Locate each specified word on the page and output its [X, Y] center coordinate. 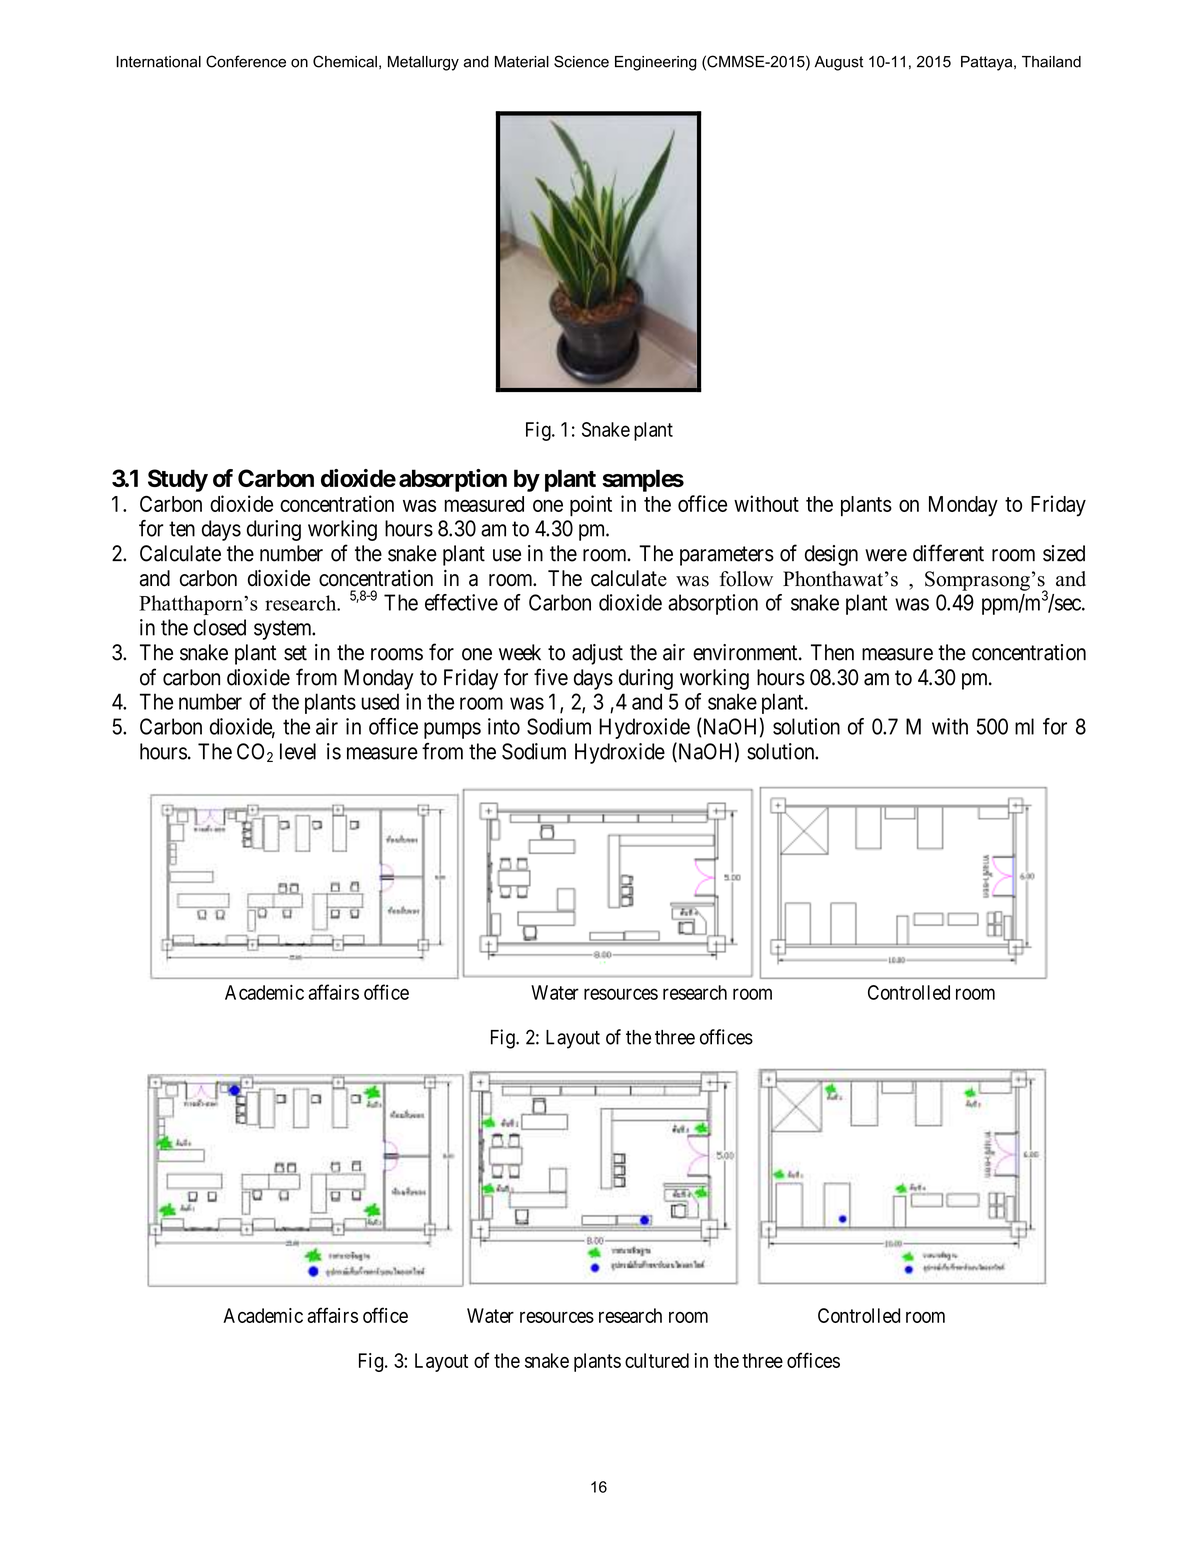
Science [581, 61]
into [504, 726]
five [551, 677]
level [298, 751]
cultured [657, 1360]
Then [832, 652]
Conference [246, 61]
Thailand [1051, 62]
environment [746, 652]
